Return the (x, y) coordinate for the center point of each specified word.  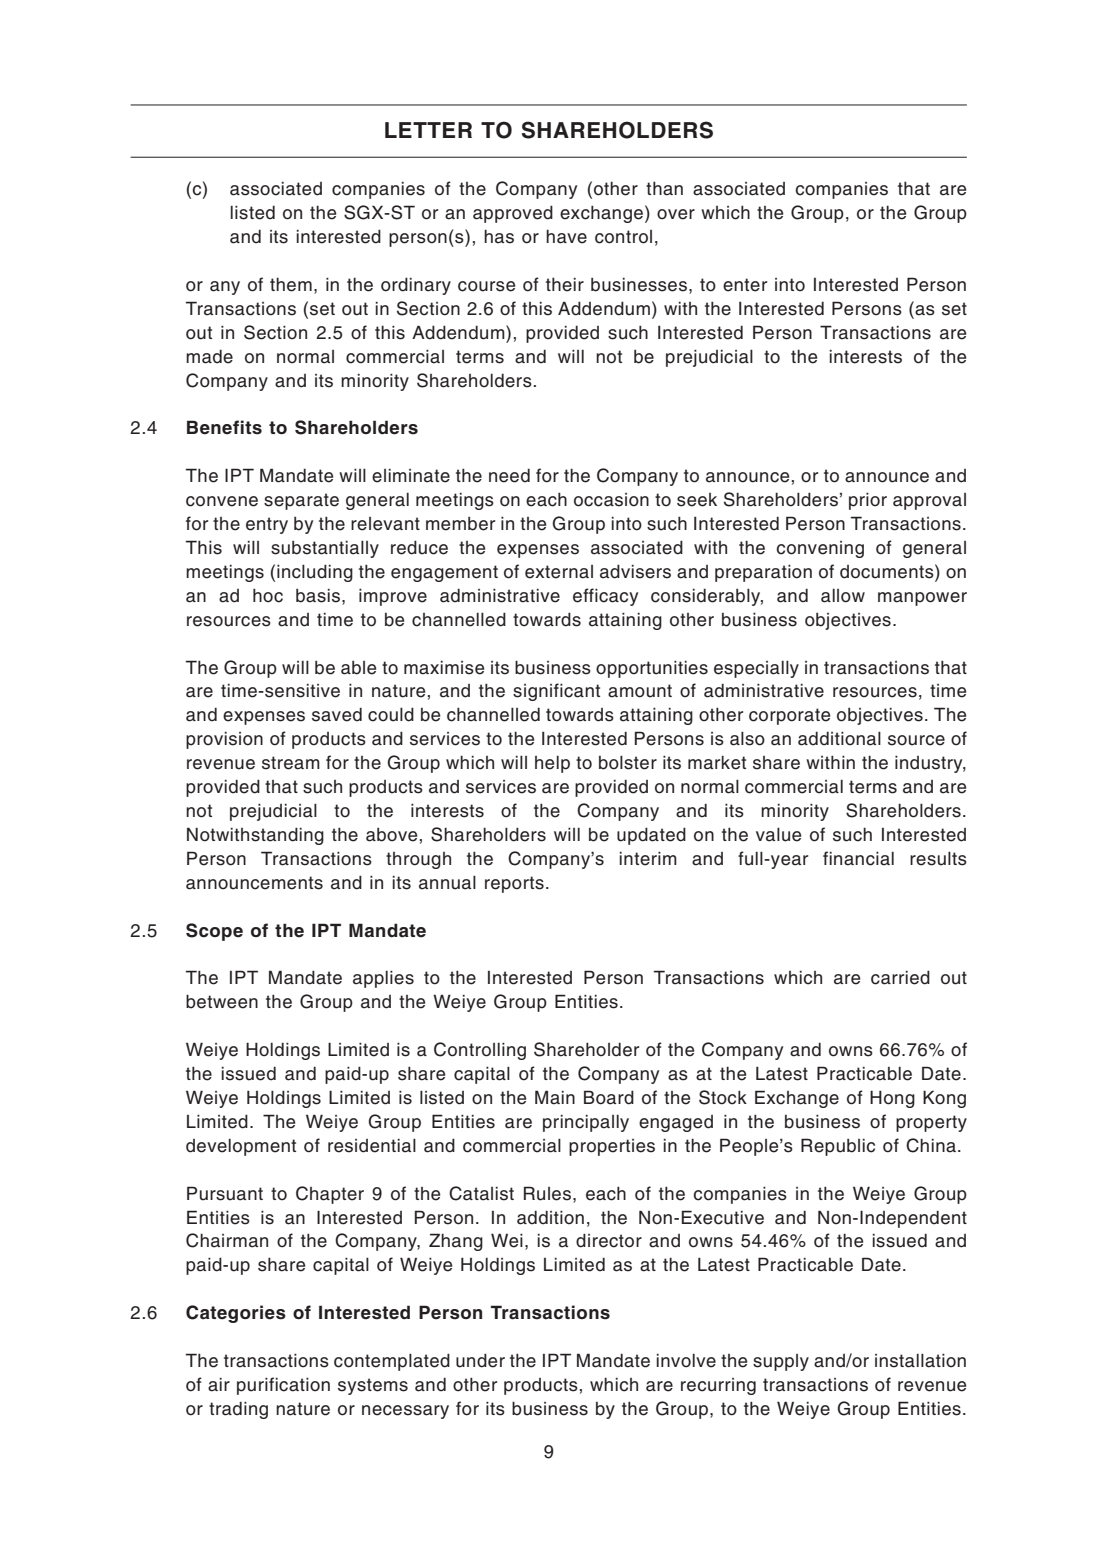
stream (291, 763)
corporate (789, 716)
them (291, 285)
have (566, 237)
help (552, 764)
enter (745, 285)
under (480, 1360)
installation (920, 1360)
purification (283, 1386)
